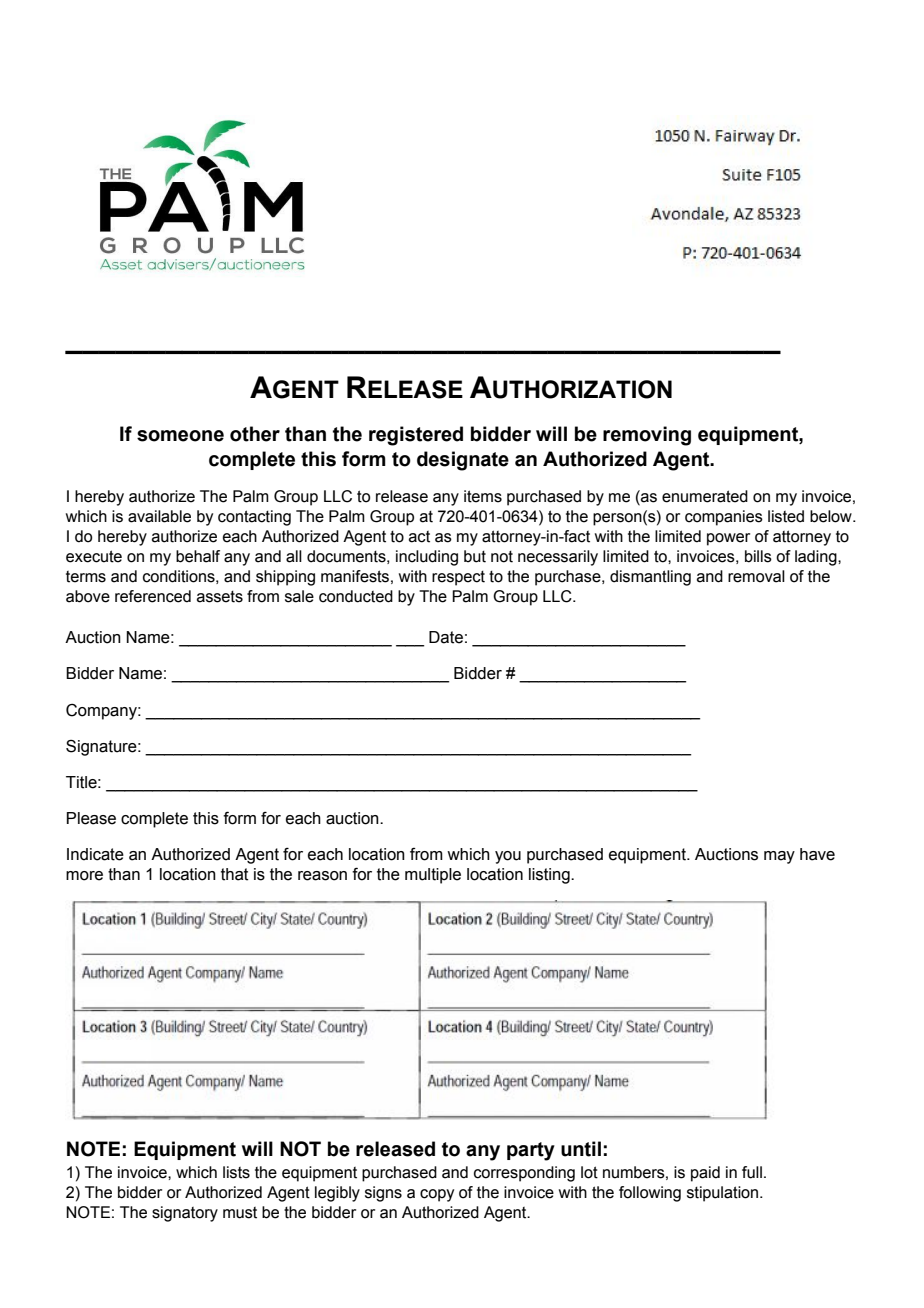  What do you see at coordinates (817, 854) in the screenshot?
I see `have` at bounding box center [817, 854].
